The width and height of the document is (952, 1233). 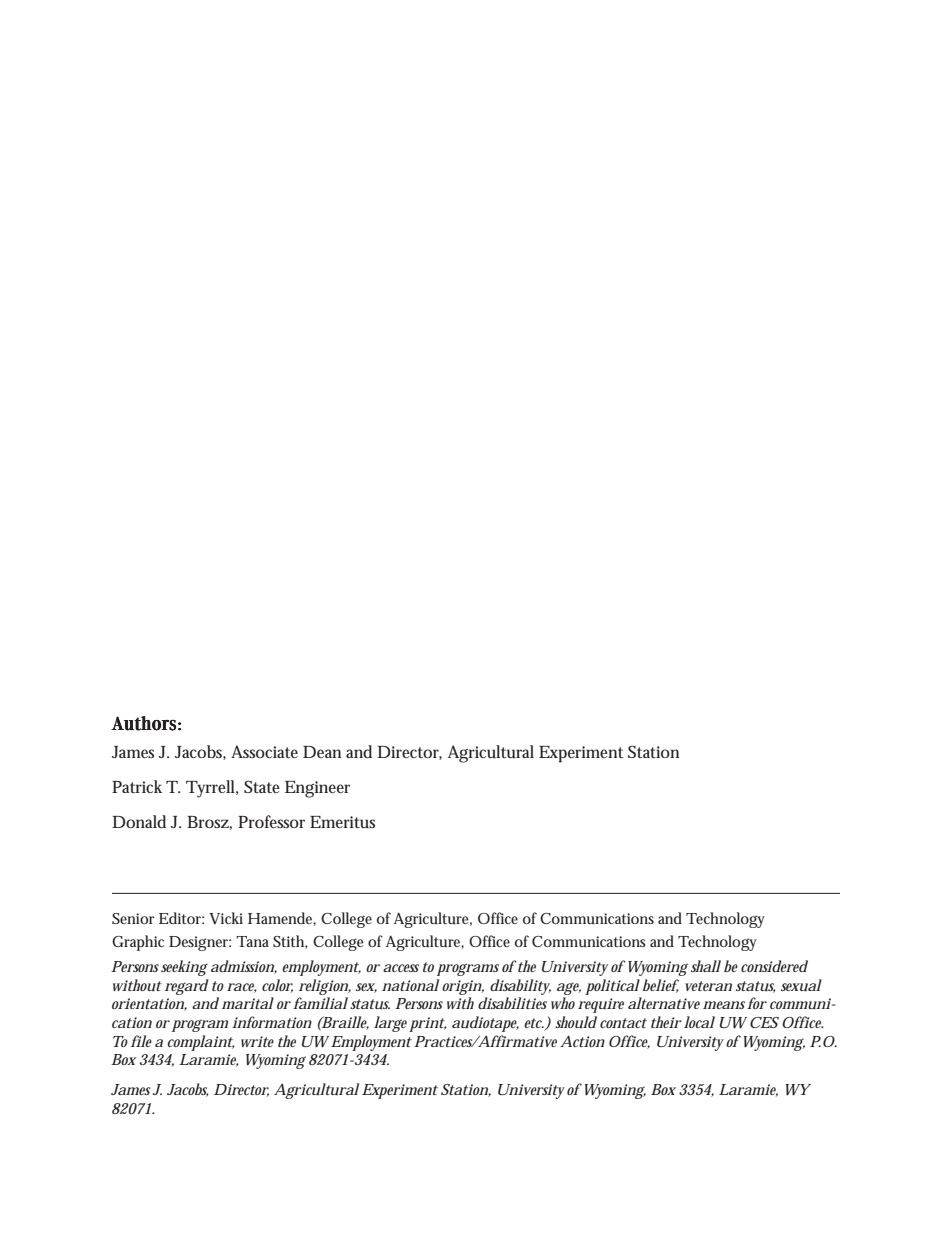 I want to click on complaint, so click(x=200, y=1043).
